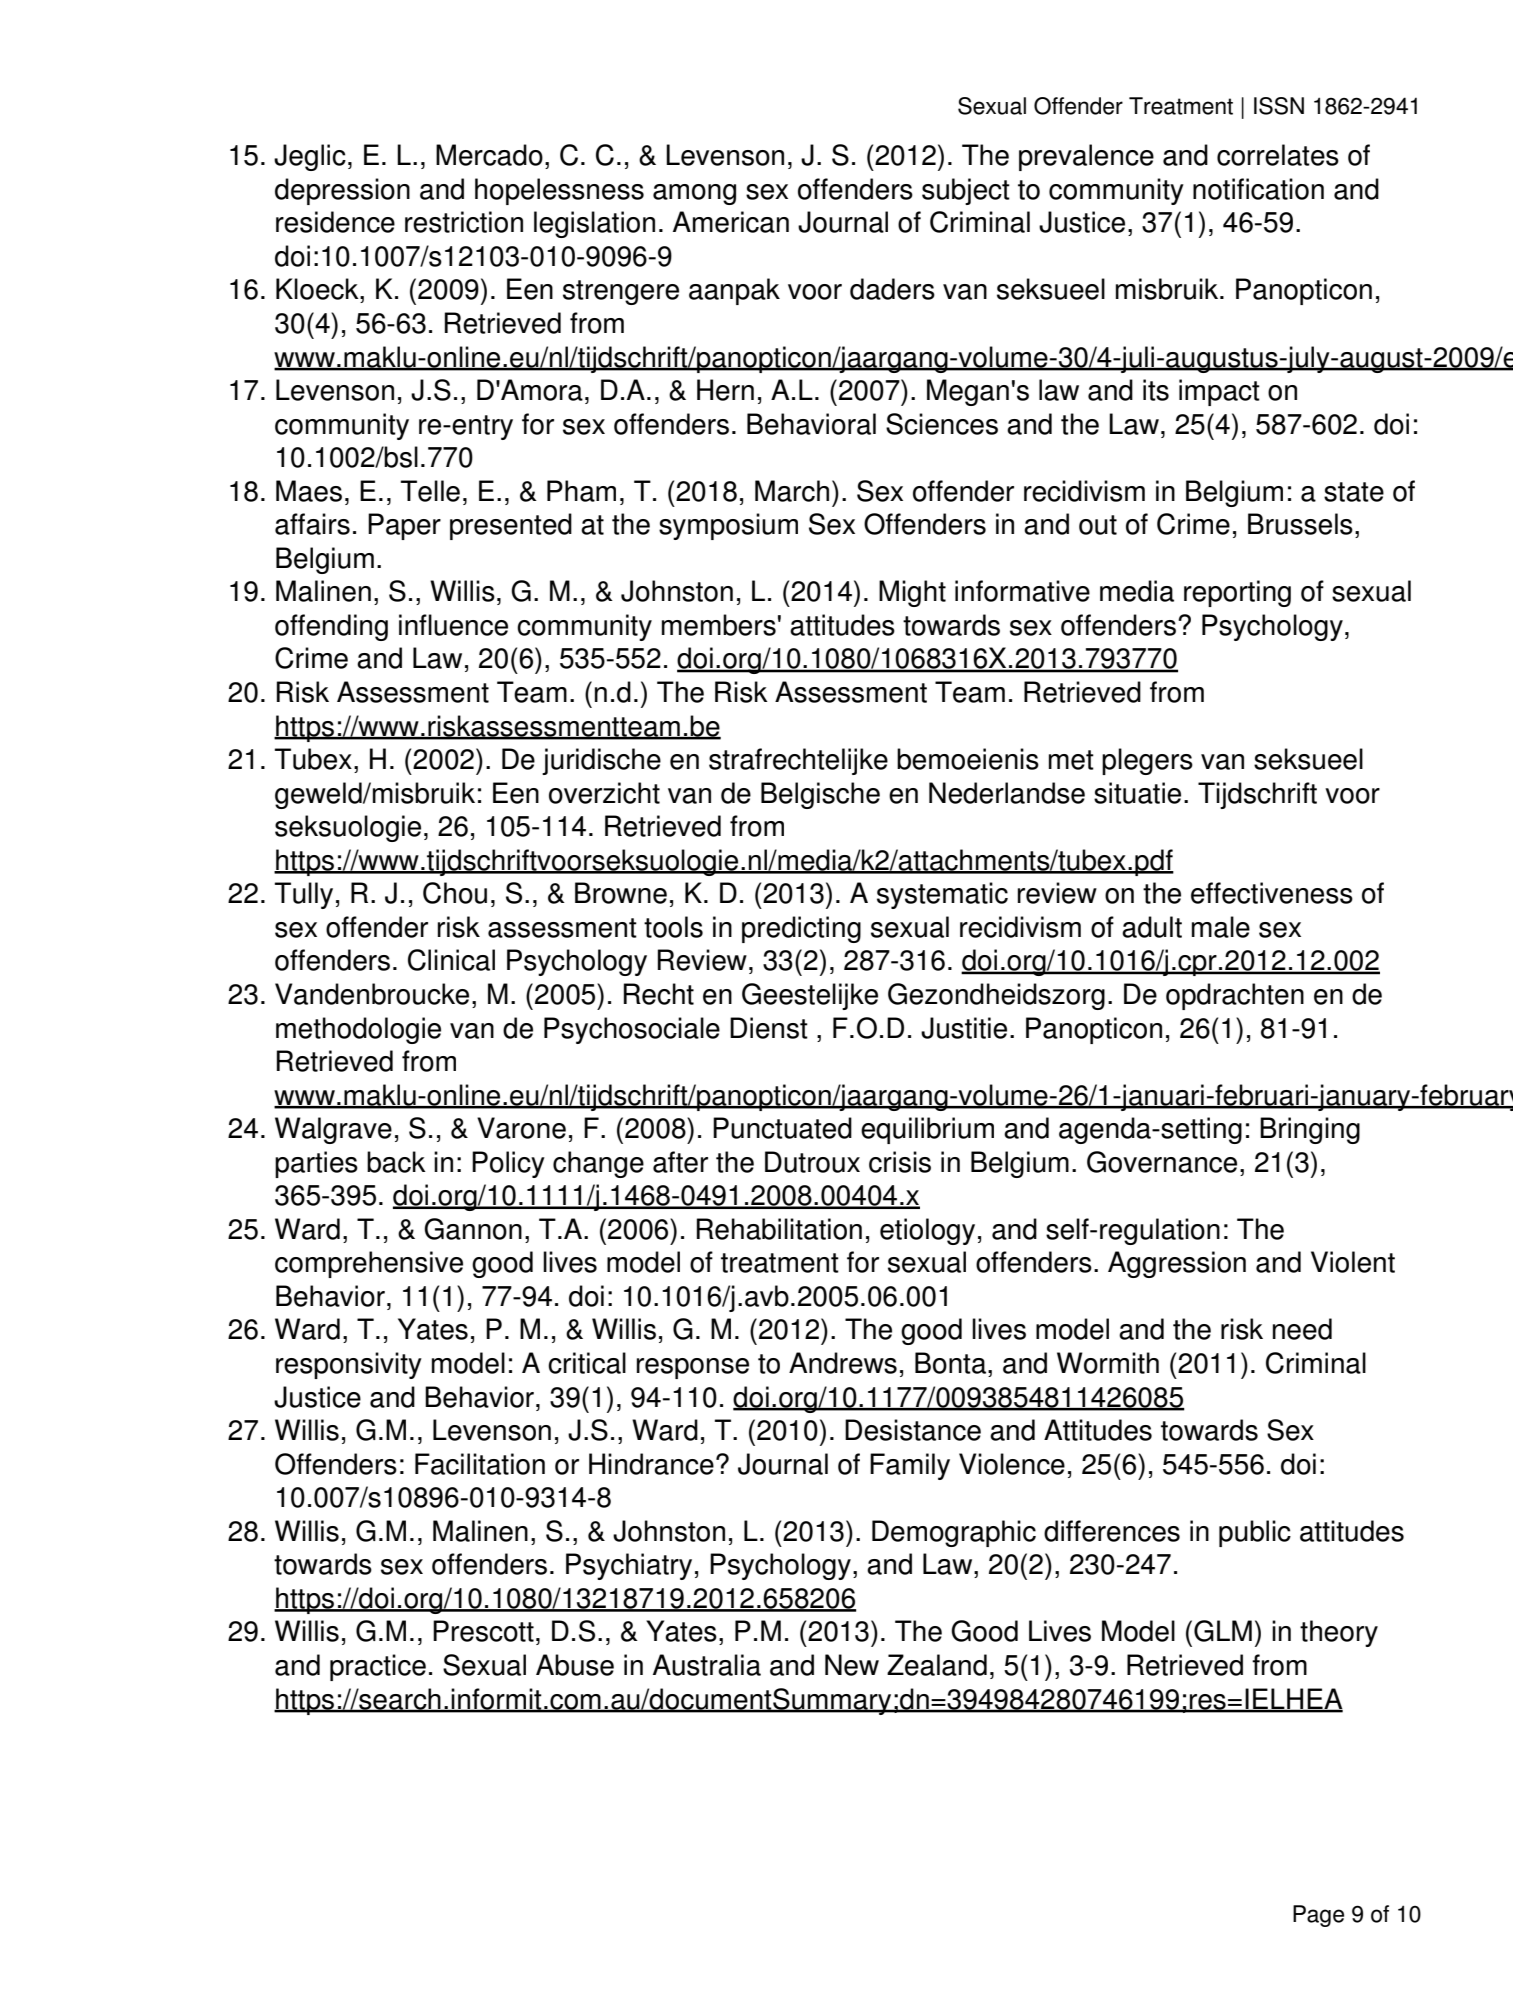  I want to click on Might, so click(912, 593).
